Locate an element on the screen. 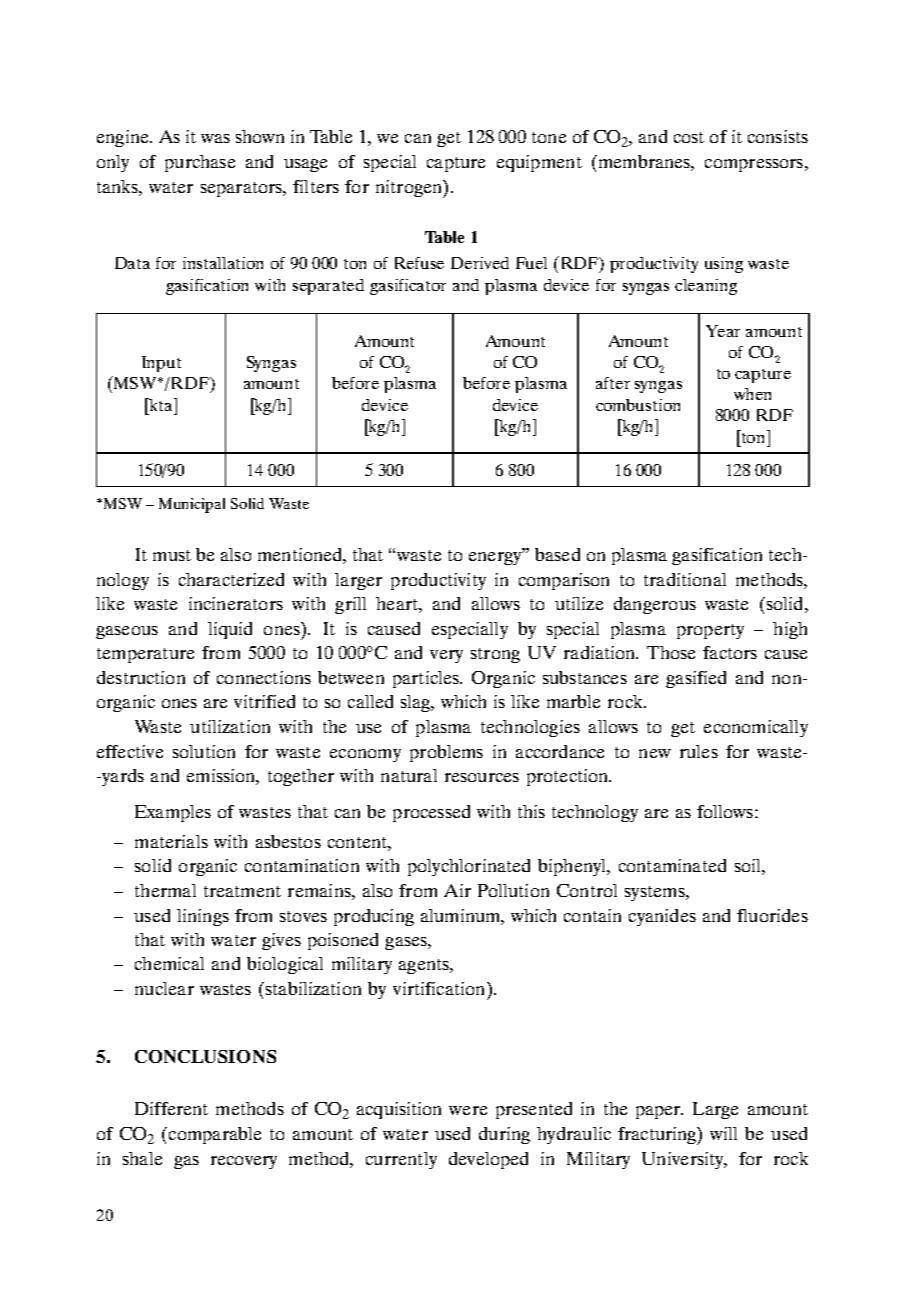  follows is located at coordinates (726, 811).
